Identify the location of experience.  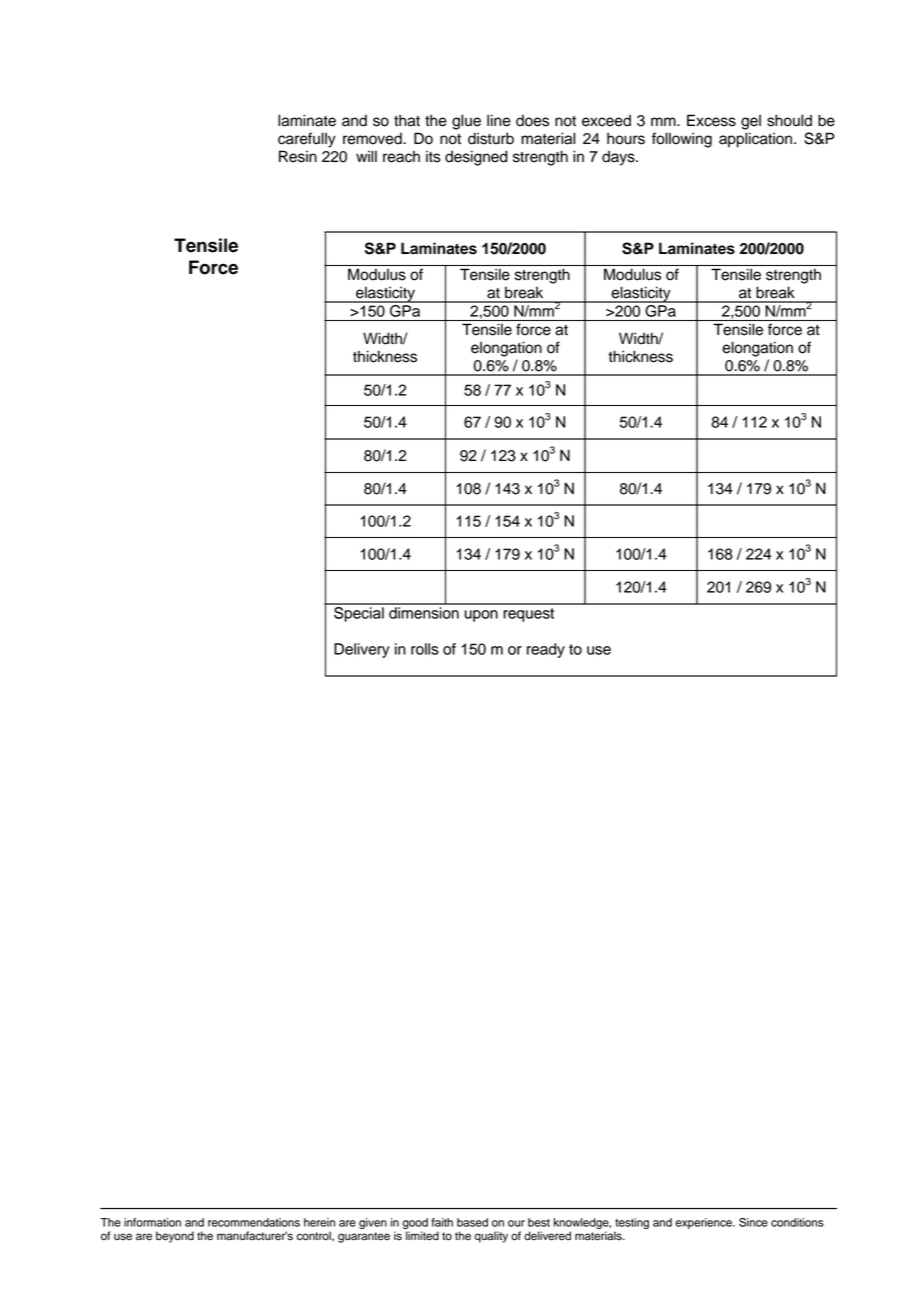
(704, 1223).
